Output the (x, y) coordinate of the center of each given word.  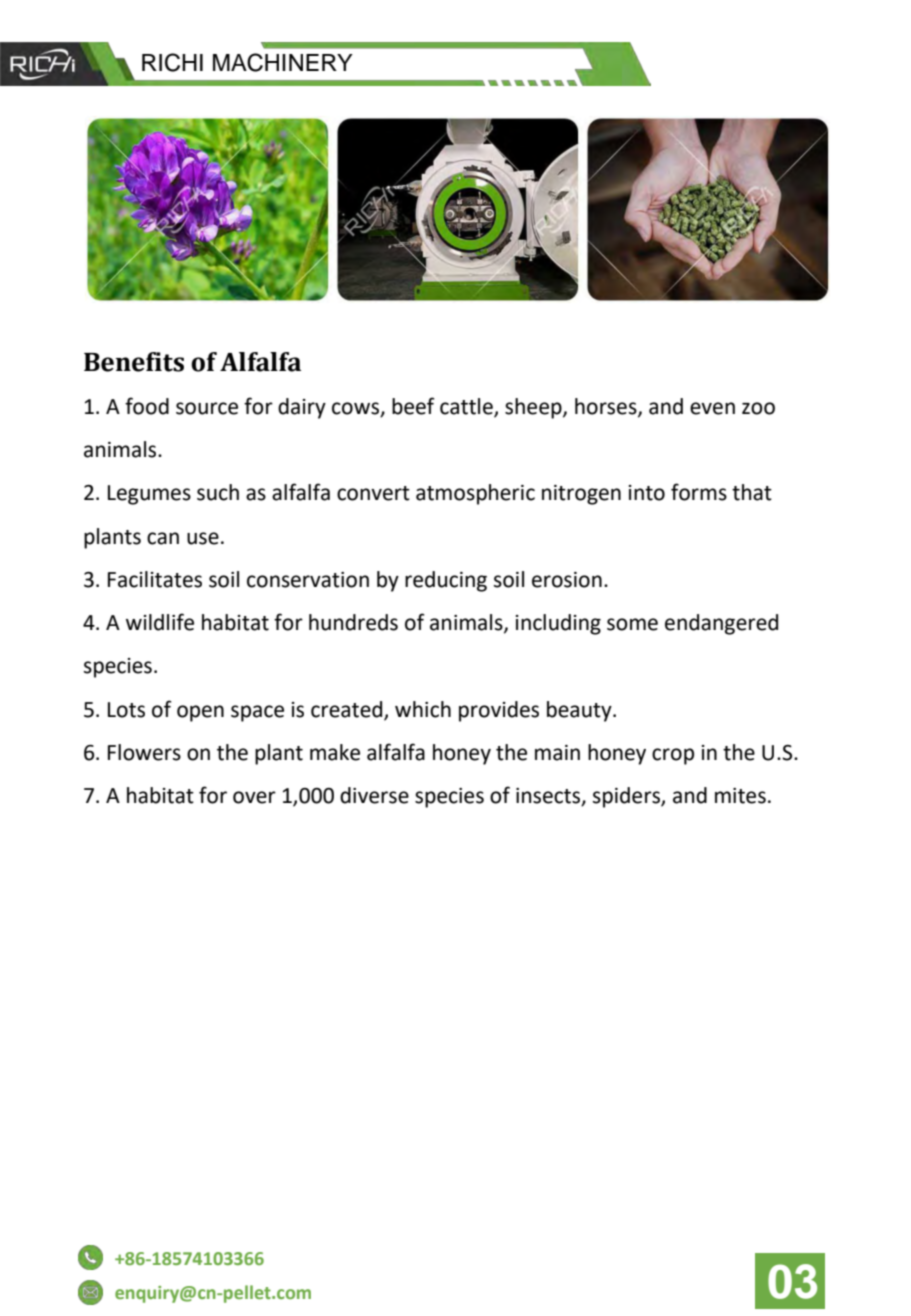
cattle (467, 407)
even (712, 408)
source (207, 408)
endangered (721, 624)
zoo (758, 408)
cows (356, 409)
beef (413, 406)
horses (607, 407)
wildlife (160, 622)
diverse (374, 795)
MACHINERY (283, 62)
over (254, 797)
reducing (446, 581)
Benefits (134, 362)
